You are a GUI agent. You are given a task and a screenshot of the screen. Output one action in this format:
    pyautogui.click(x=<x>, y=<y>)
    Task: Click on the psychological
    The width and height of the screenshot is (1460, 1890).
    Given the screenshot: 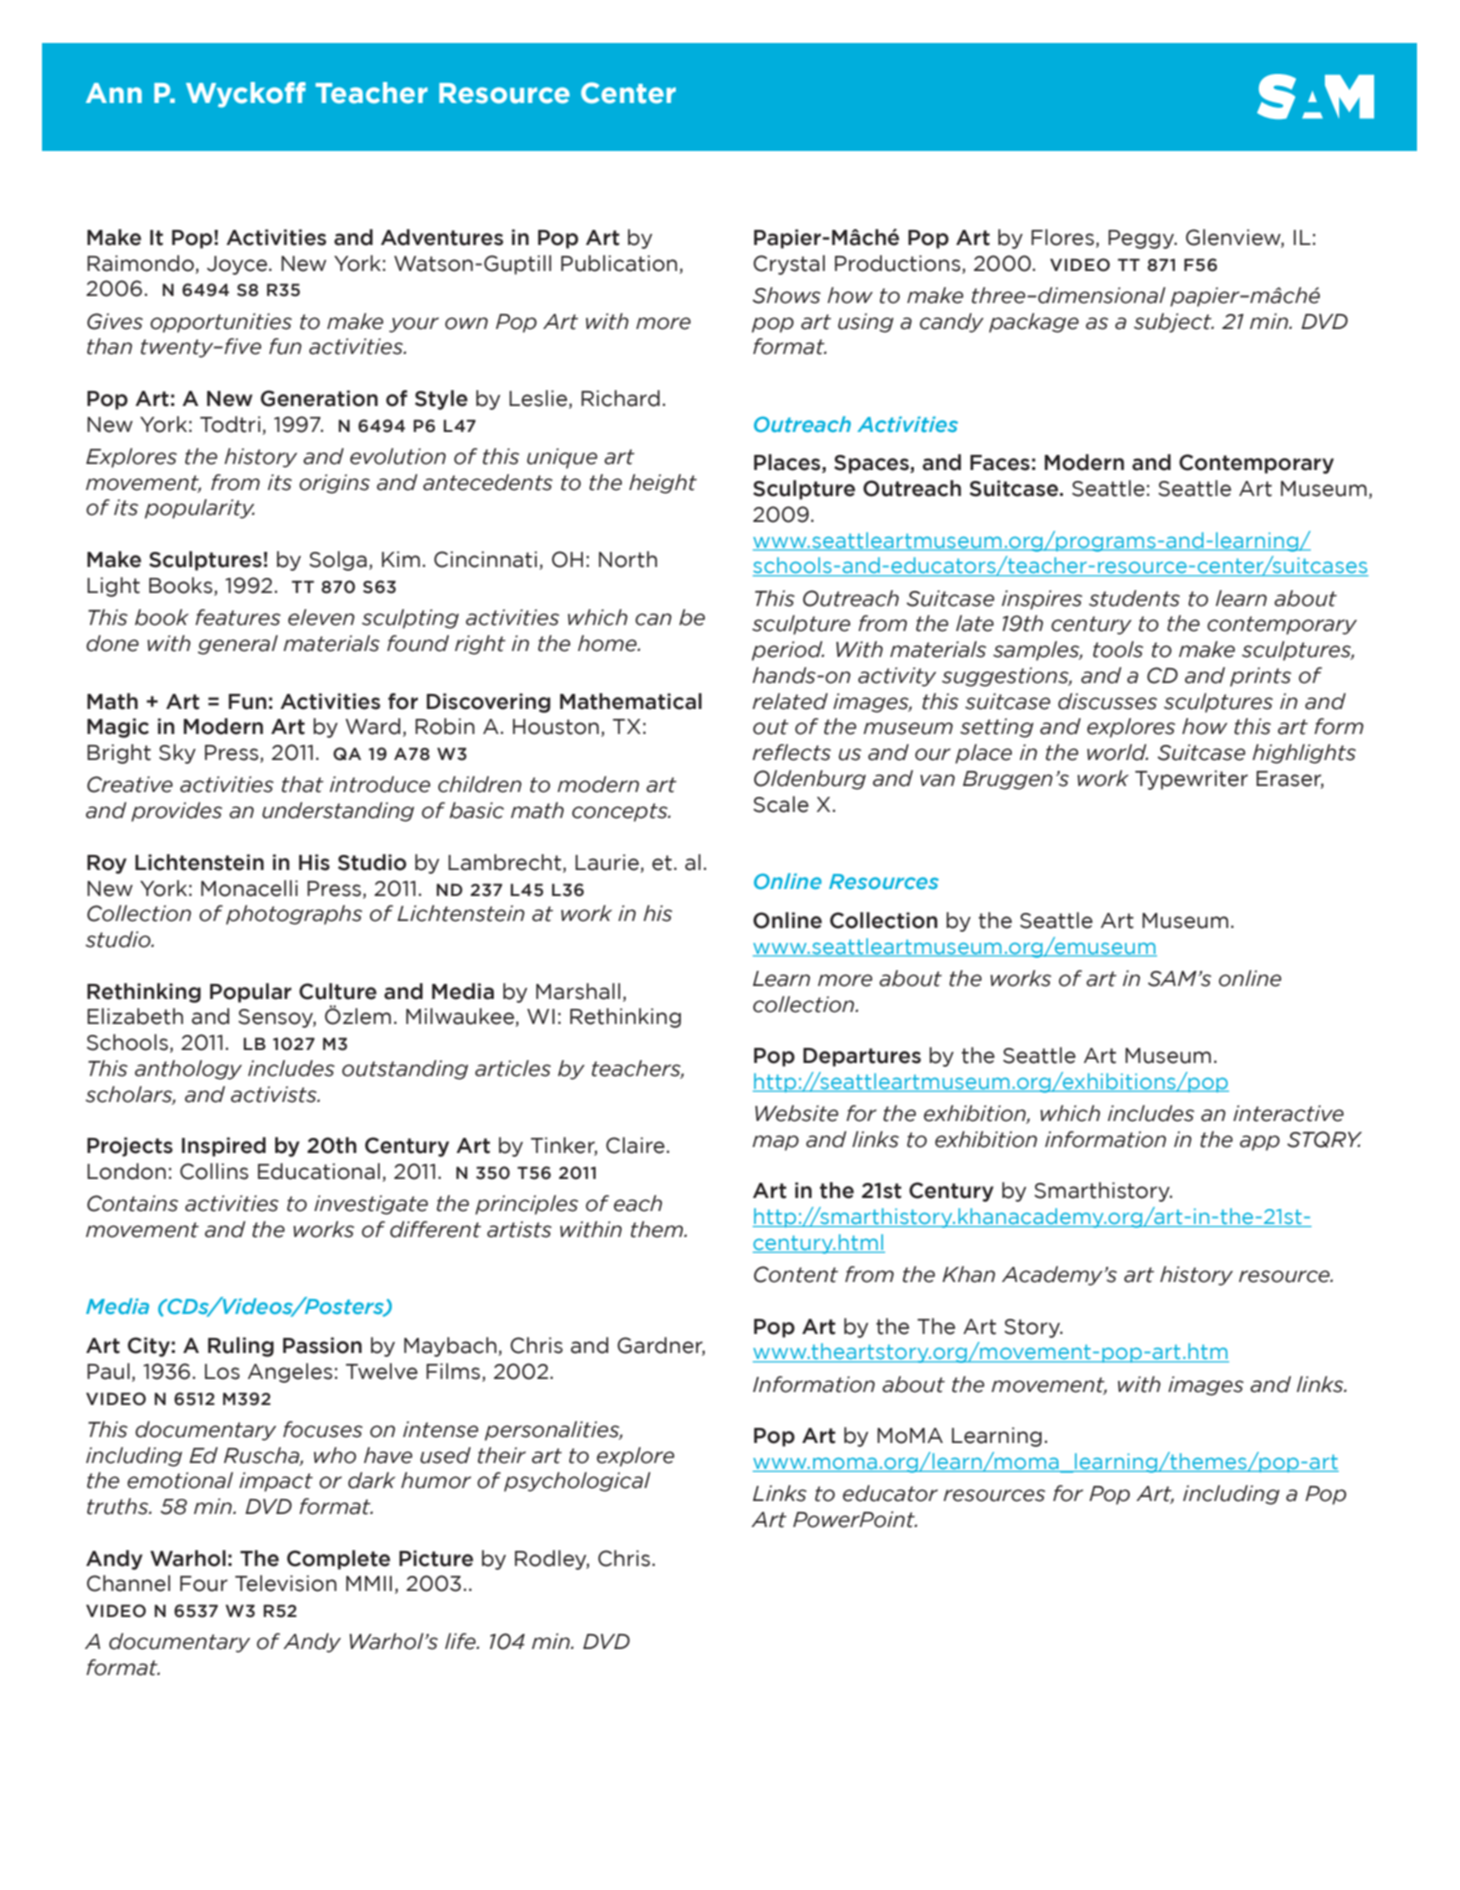 What is the action you would take?
    pyautogui.click(x=577, y=1482)
